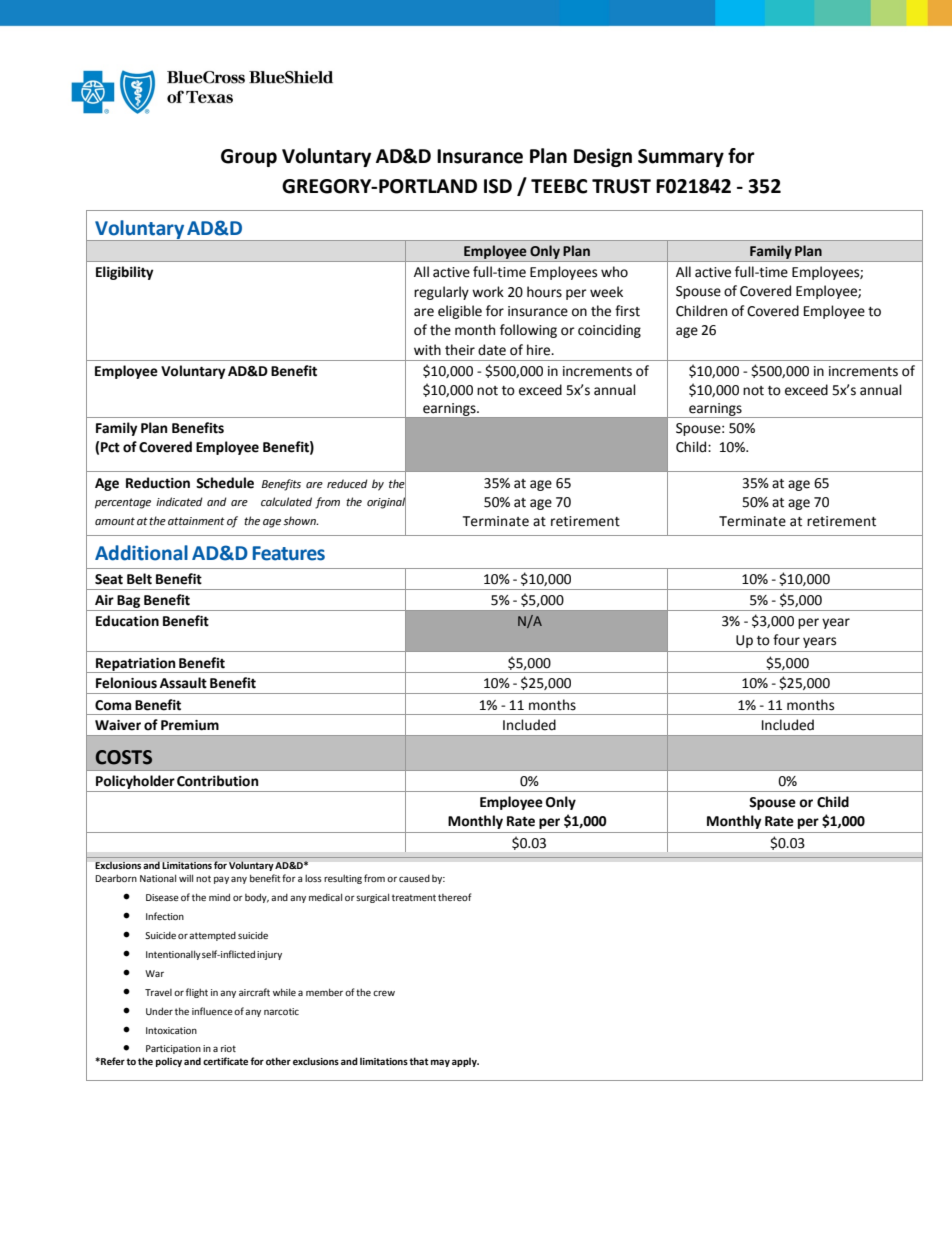  What do you see at coordinates (171, 1030) in the screenshot?
I see `Intoxication` at bounding box center [171, 1030].
